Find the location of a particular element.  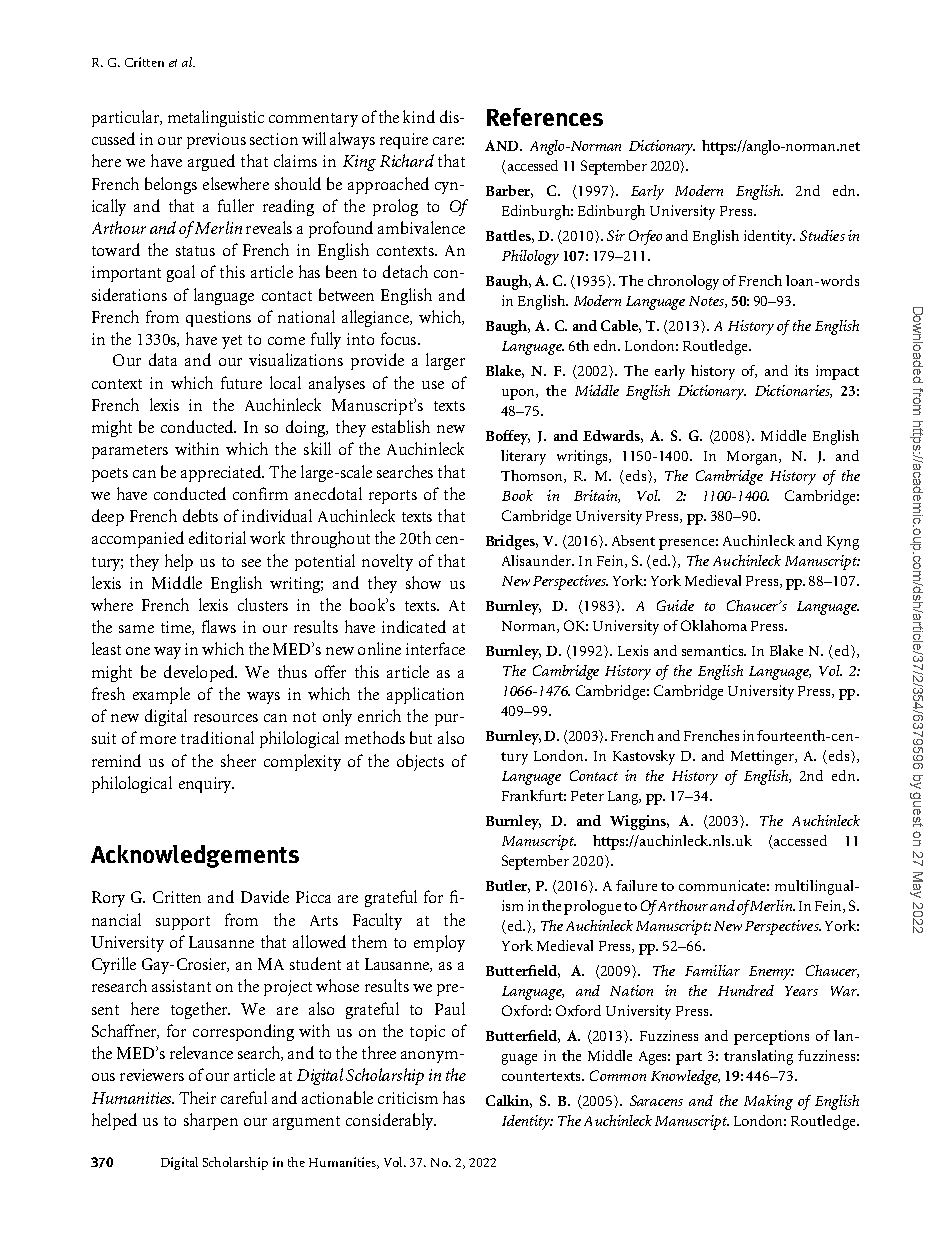

Davide is located at coordinates (265, 896).
